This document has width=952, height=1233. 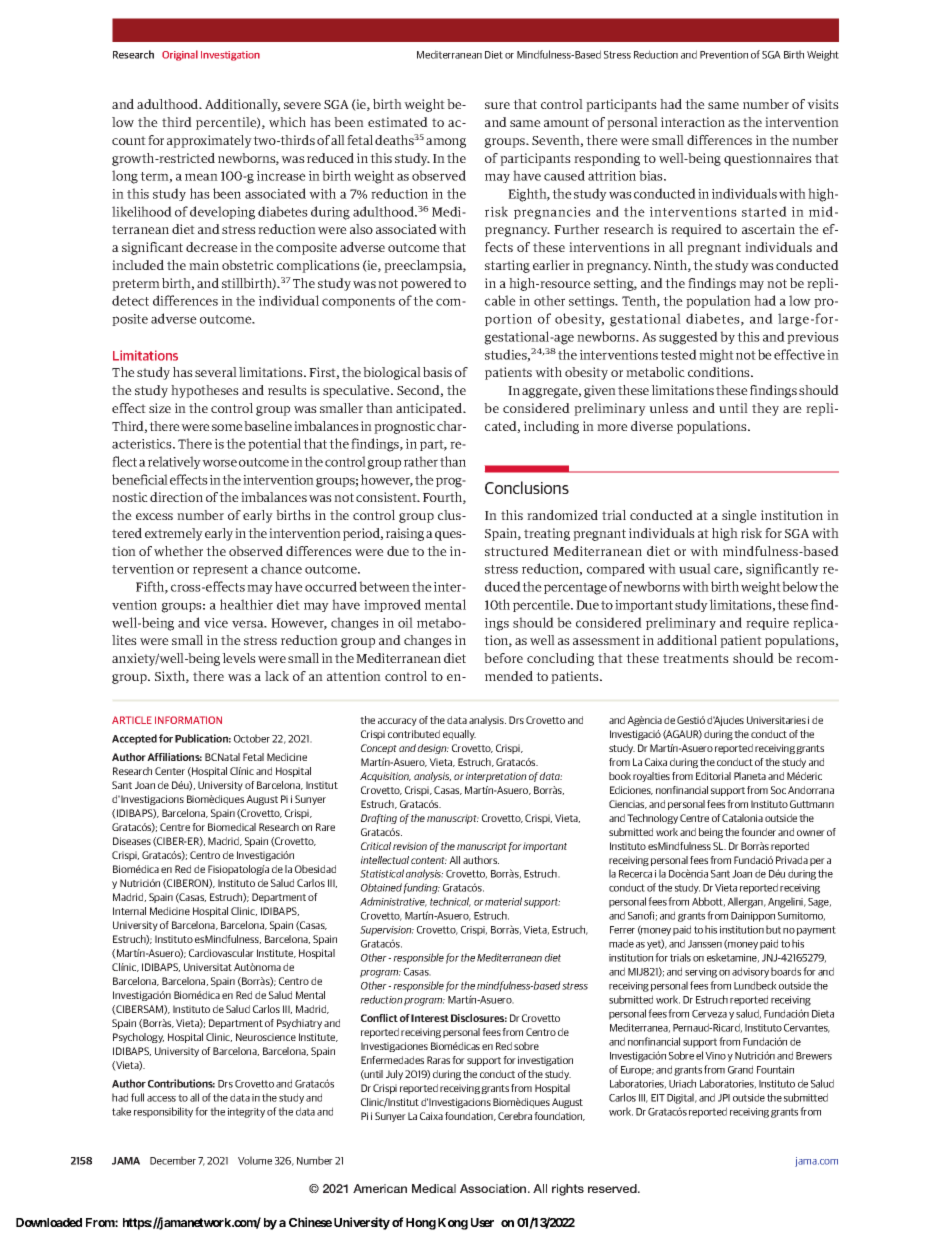 I want to click on Hong, so click(x=421, y=1224).
